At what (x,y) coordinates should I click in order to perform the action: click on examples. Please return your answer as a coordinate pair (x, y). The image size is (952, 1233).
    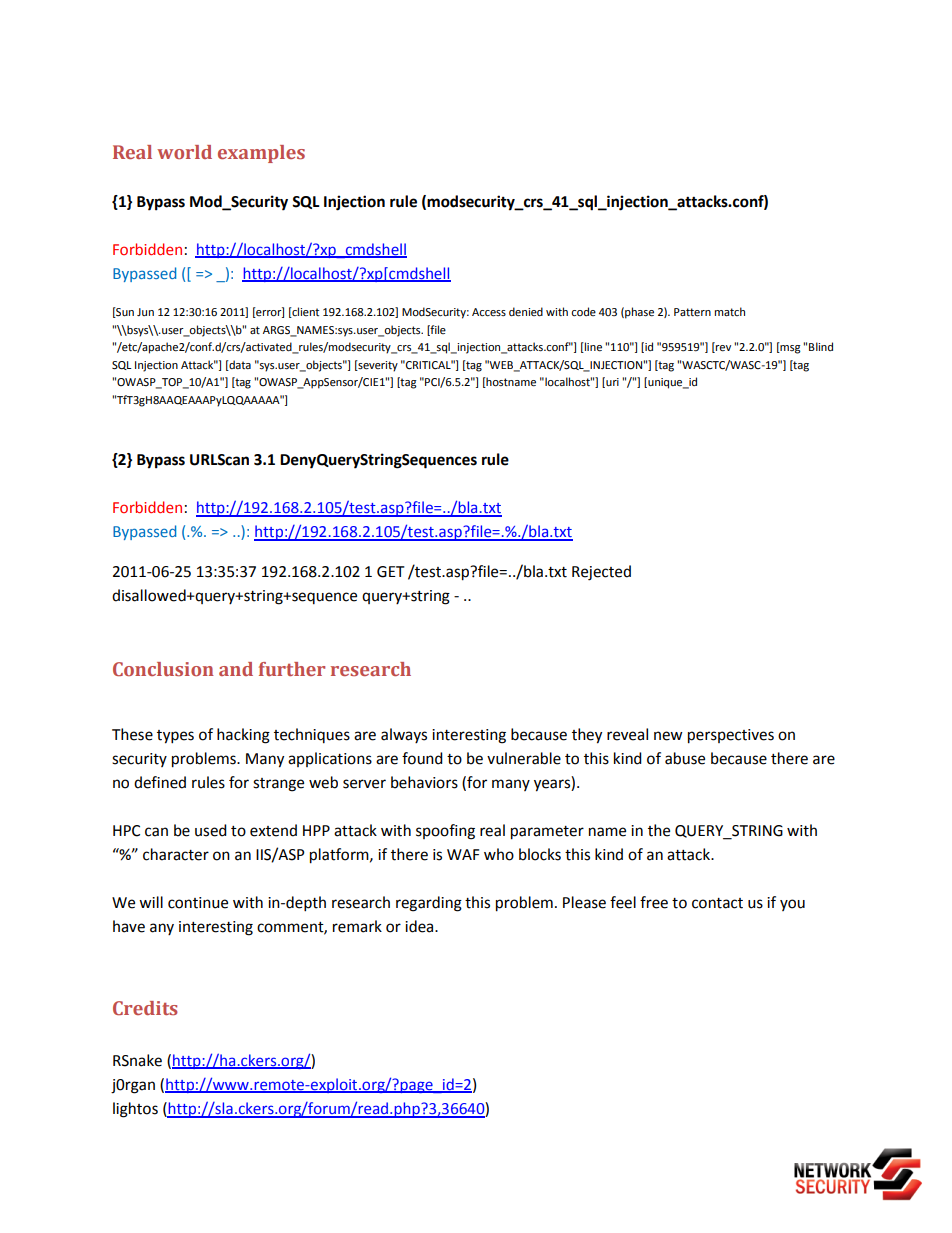
    Looking at the image, I should click on (261, 154).
